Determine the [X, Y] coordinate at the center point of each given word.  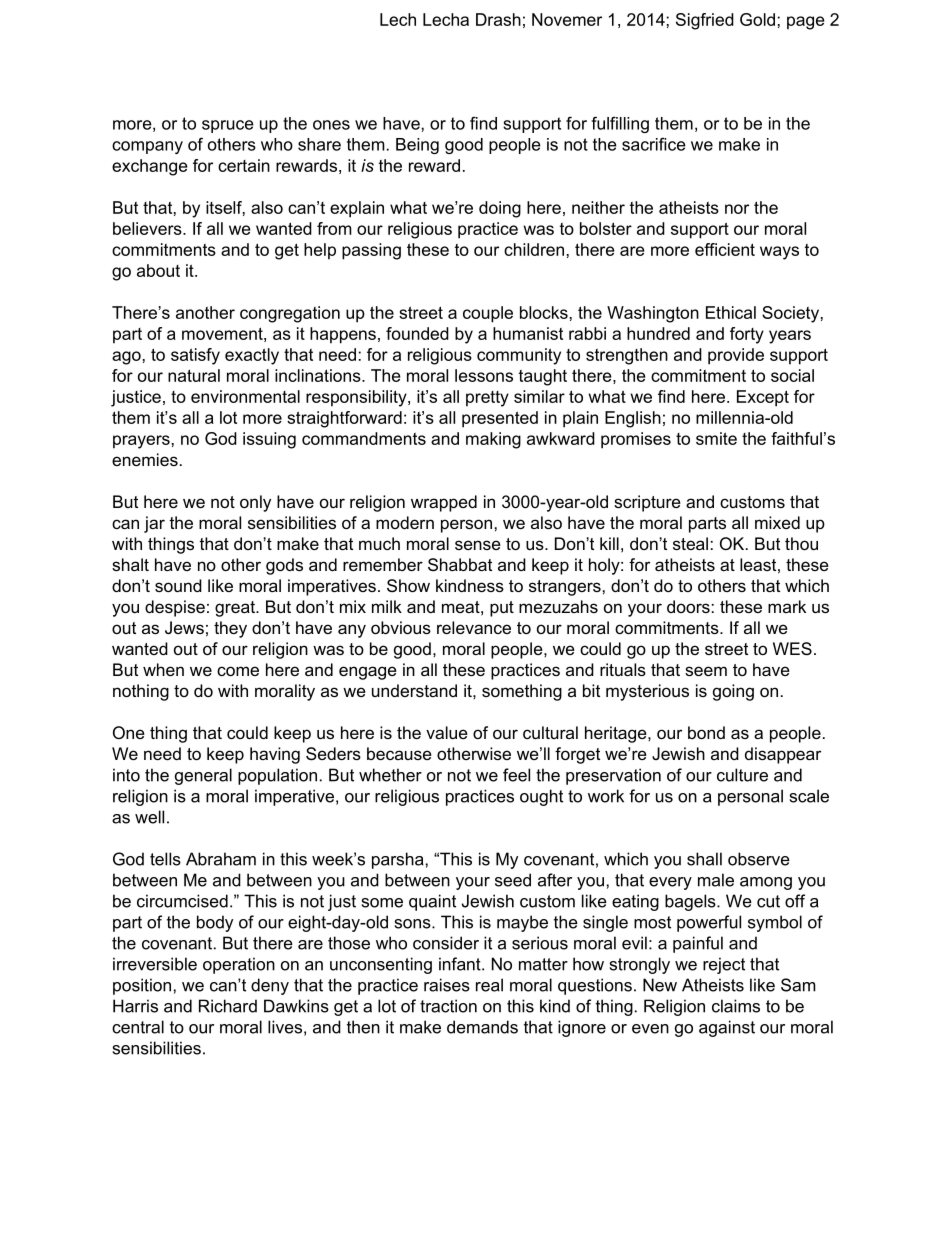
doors [688, 606]
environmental [245, 396]
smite [716, 438]
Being [417, 146]
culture [742, 775]
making [493, 440]
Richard [228, 1006]
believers [148, 228]
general [203, 776]
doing [500, 209]
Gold [757, 19]
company [147, 147]
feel [516, 775]
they [230, 629]
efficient [725, 249]
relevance [474, 627]
